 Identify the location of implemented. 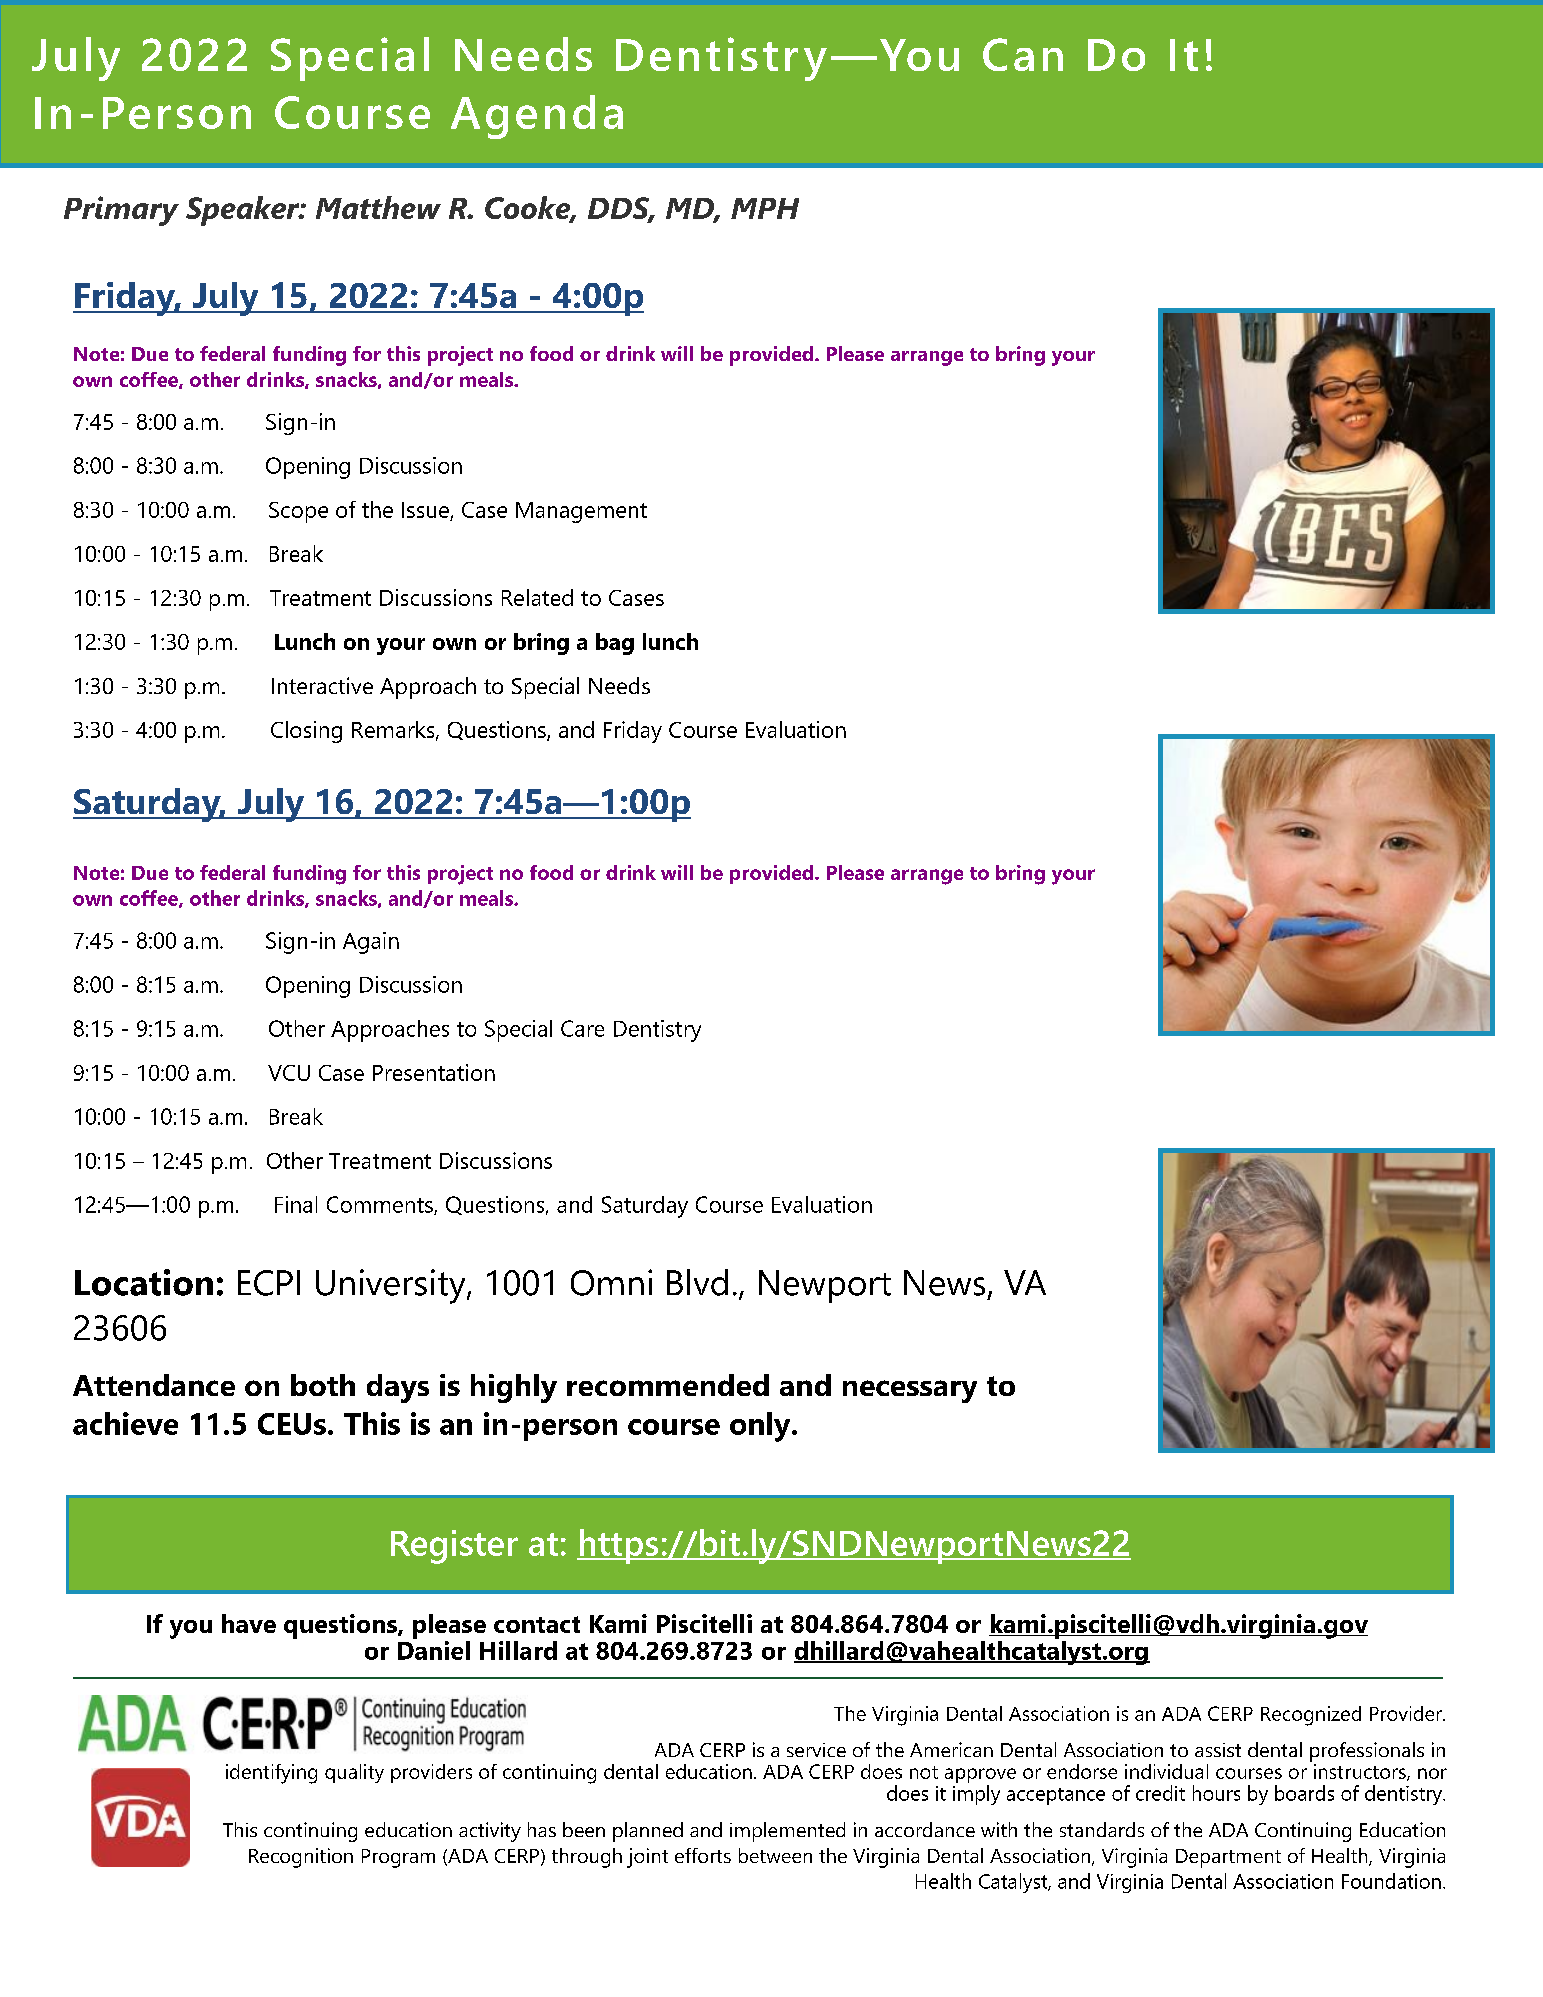
(787, 1832).
